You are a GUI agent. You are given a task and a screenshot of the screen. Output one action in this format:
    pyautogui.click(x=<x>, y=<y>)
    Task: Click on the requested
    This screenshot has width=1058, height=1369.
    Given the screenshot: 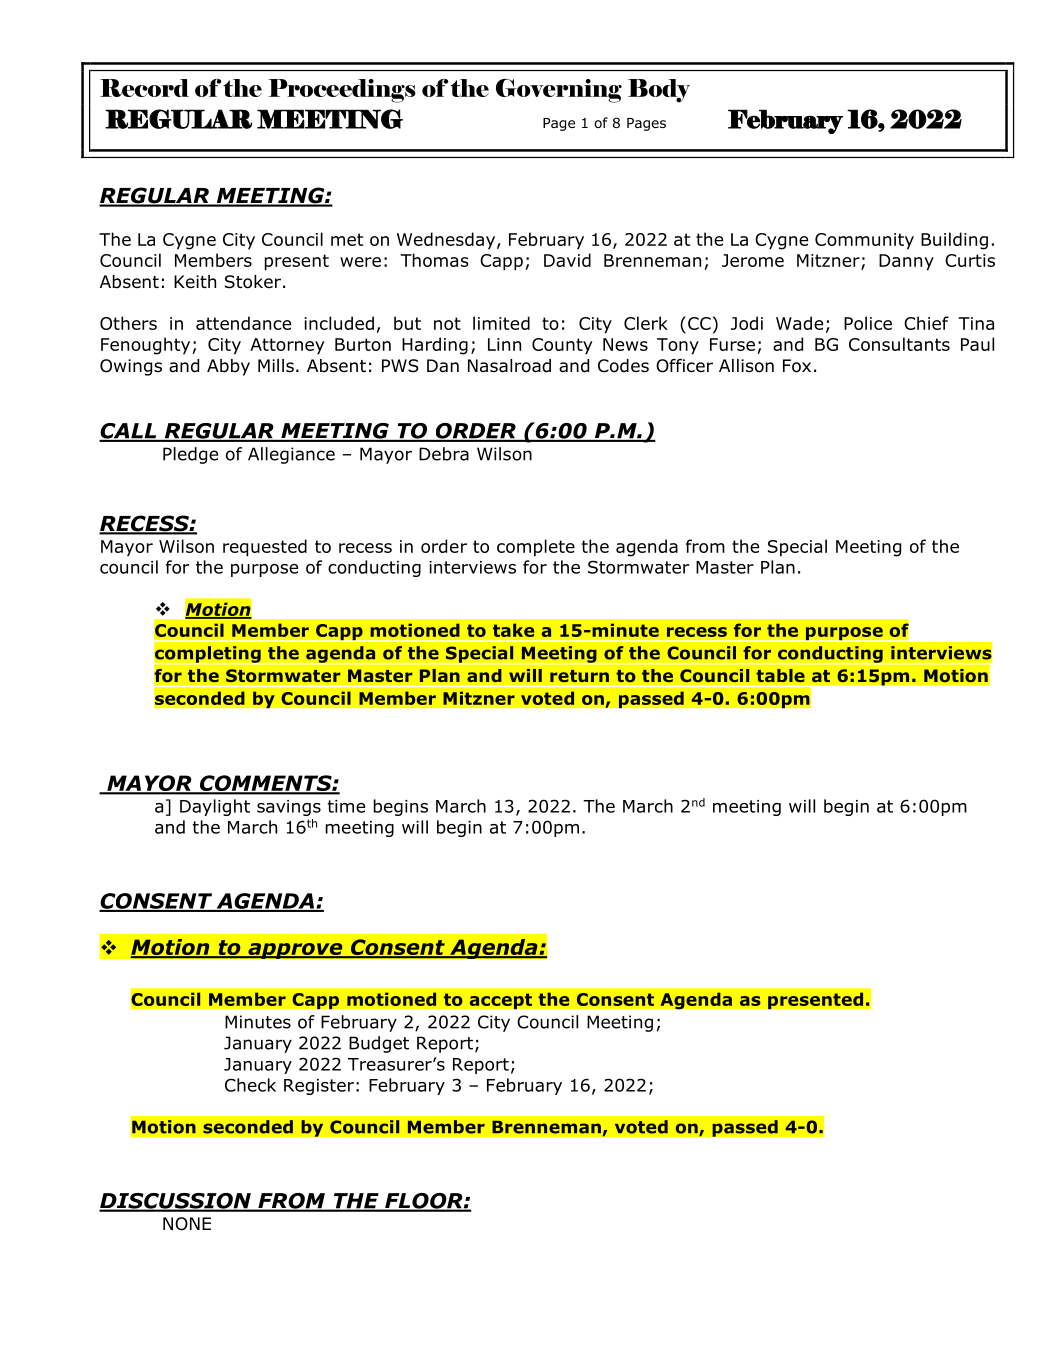 What is the action you would take?
    pyautogui.click(x=265, y=548)
